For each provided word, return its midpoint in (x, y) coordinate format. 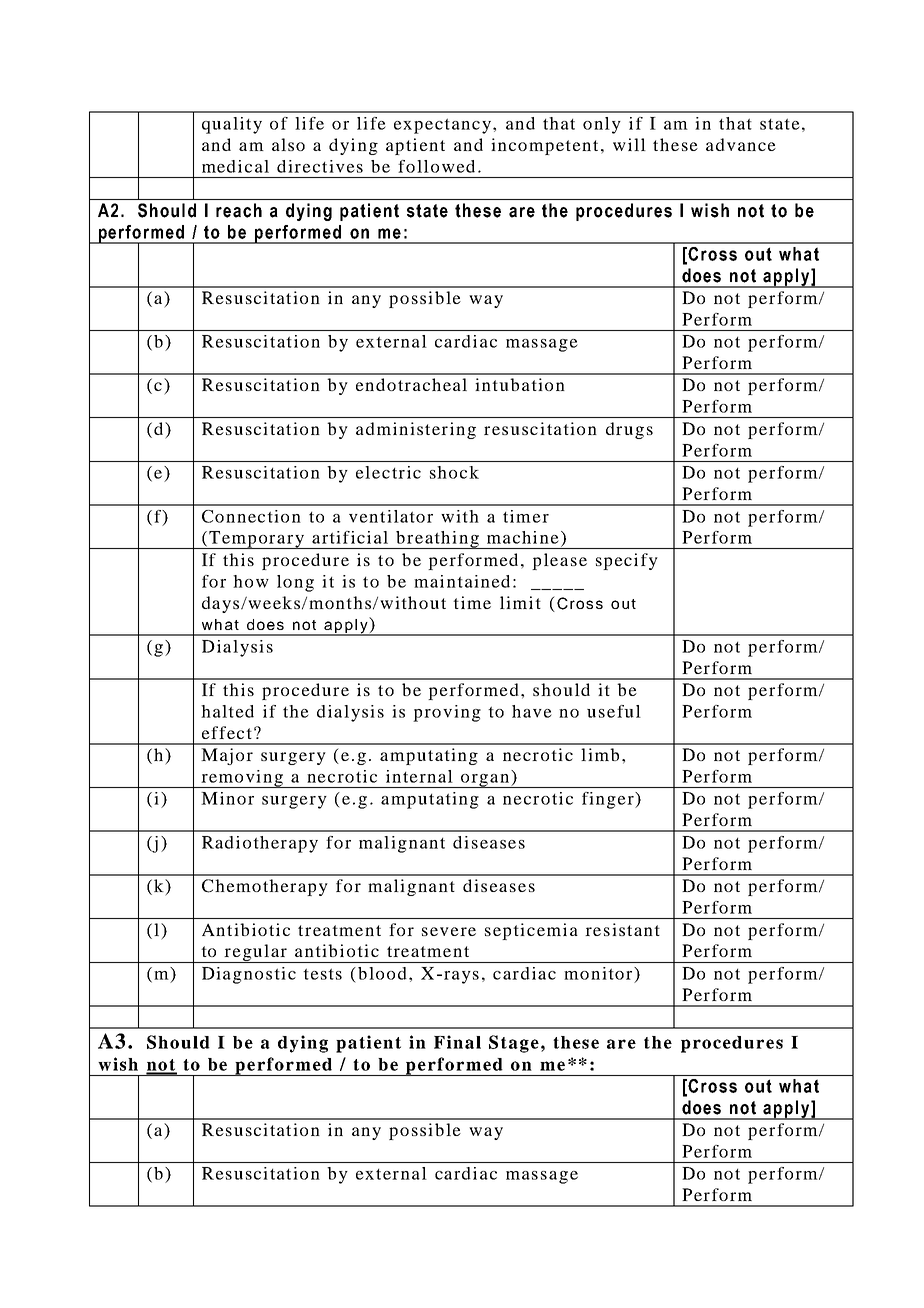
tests (322, 974)
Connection (251, 516)
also (288, 144)
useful (614, 711)
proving (447, 713)
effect (227, 732)
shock (454, 472)
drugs (629, 430)
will (629, 144)
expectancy (444, 126)
